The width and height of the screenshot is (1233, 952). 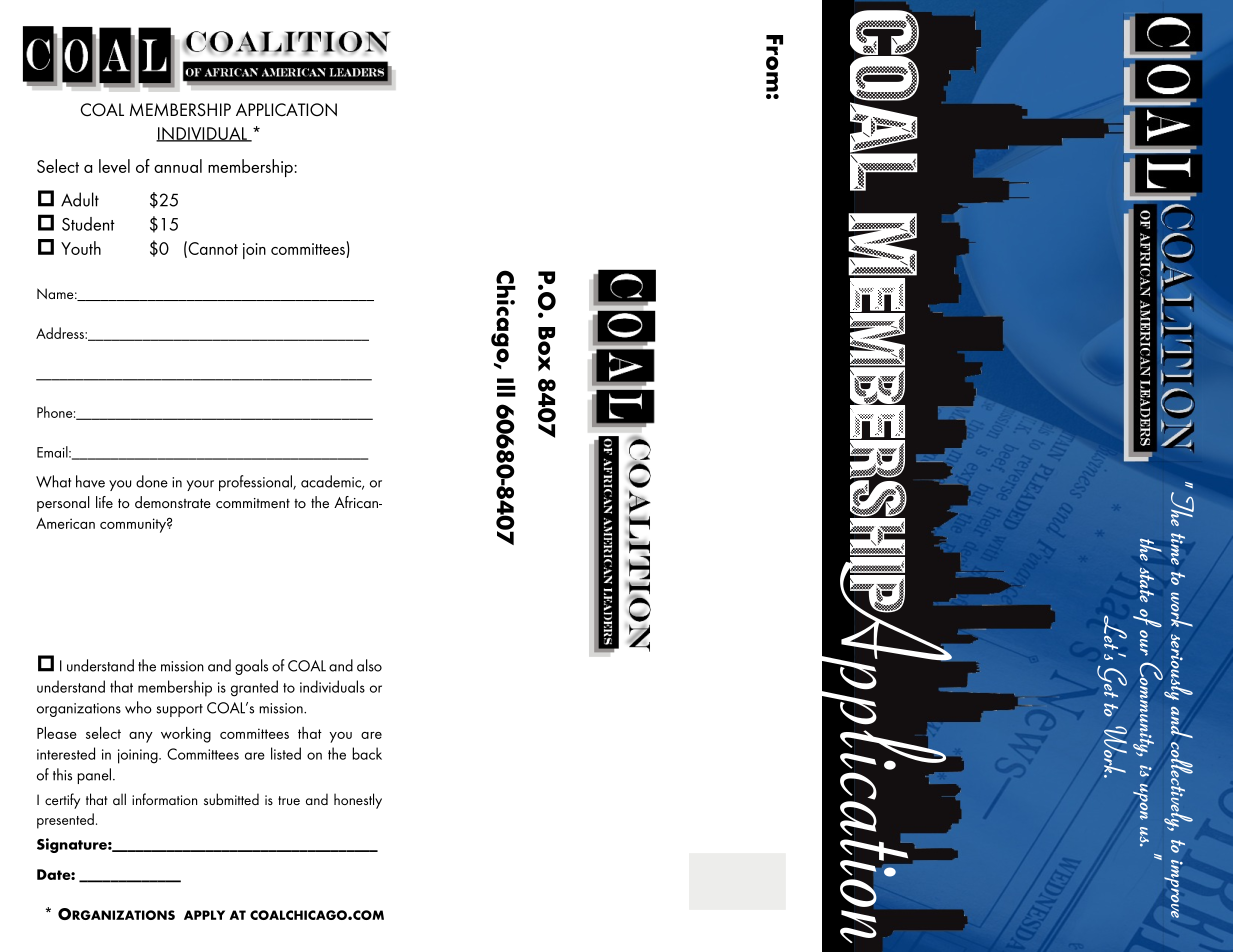 What do you see at coordinates (358, 801) in the screenshot?
I see `honestly` at bounding box center [358, 801].
